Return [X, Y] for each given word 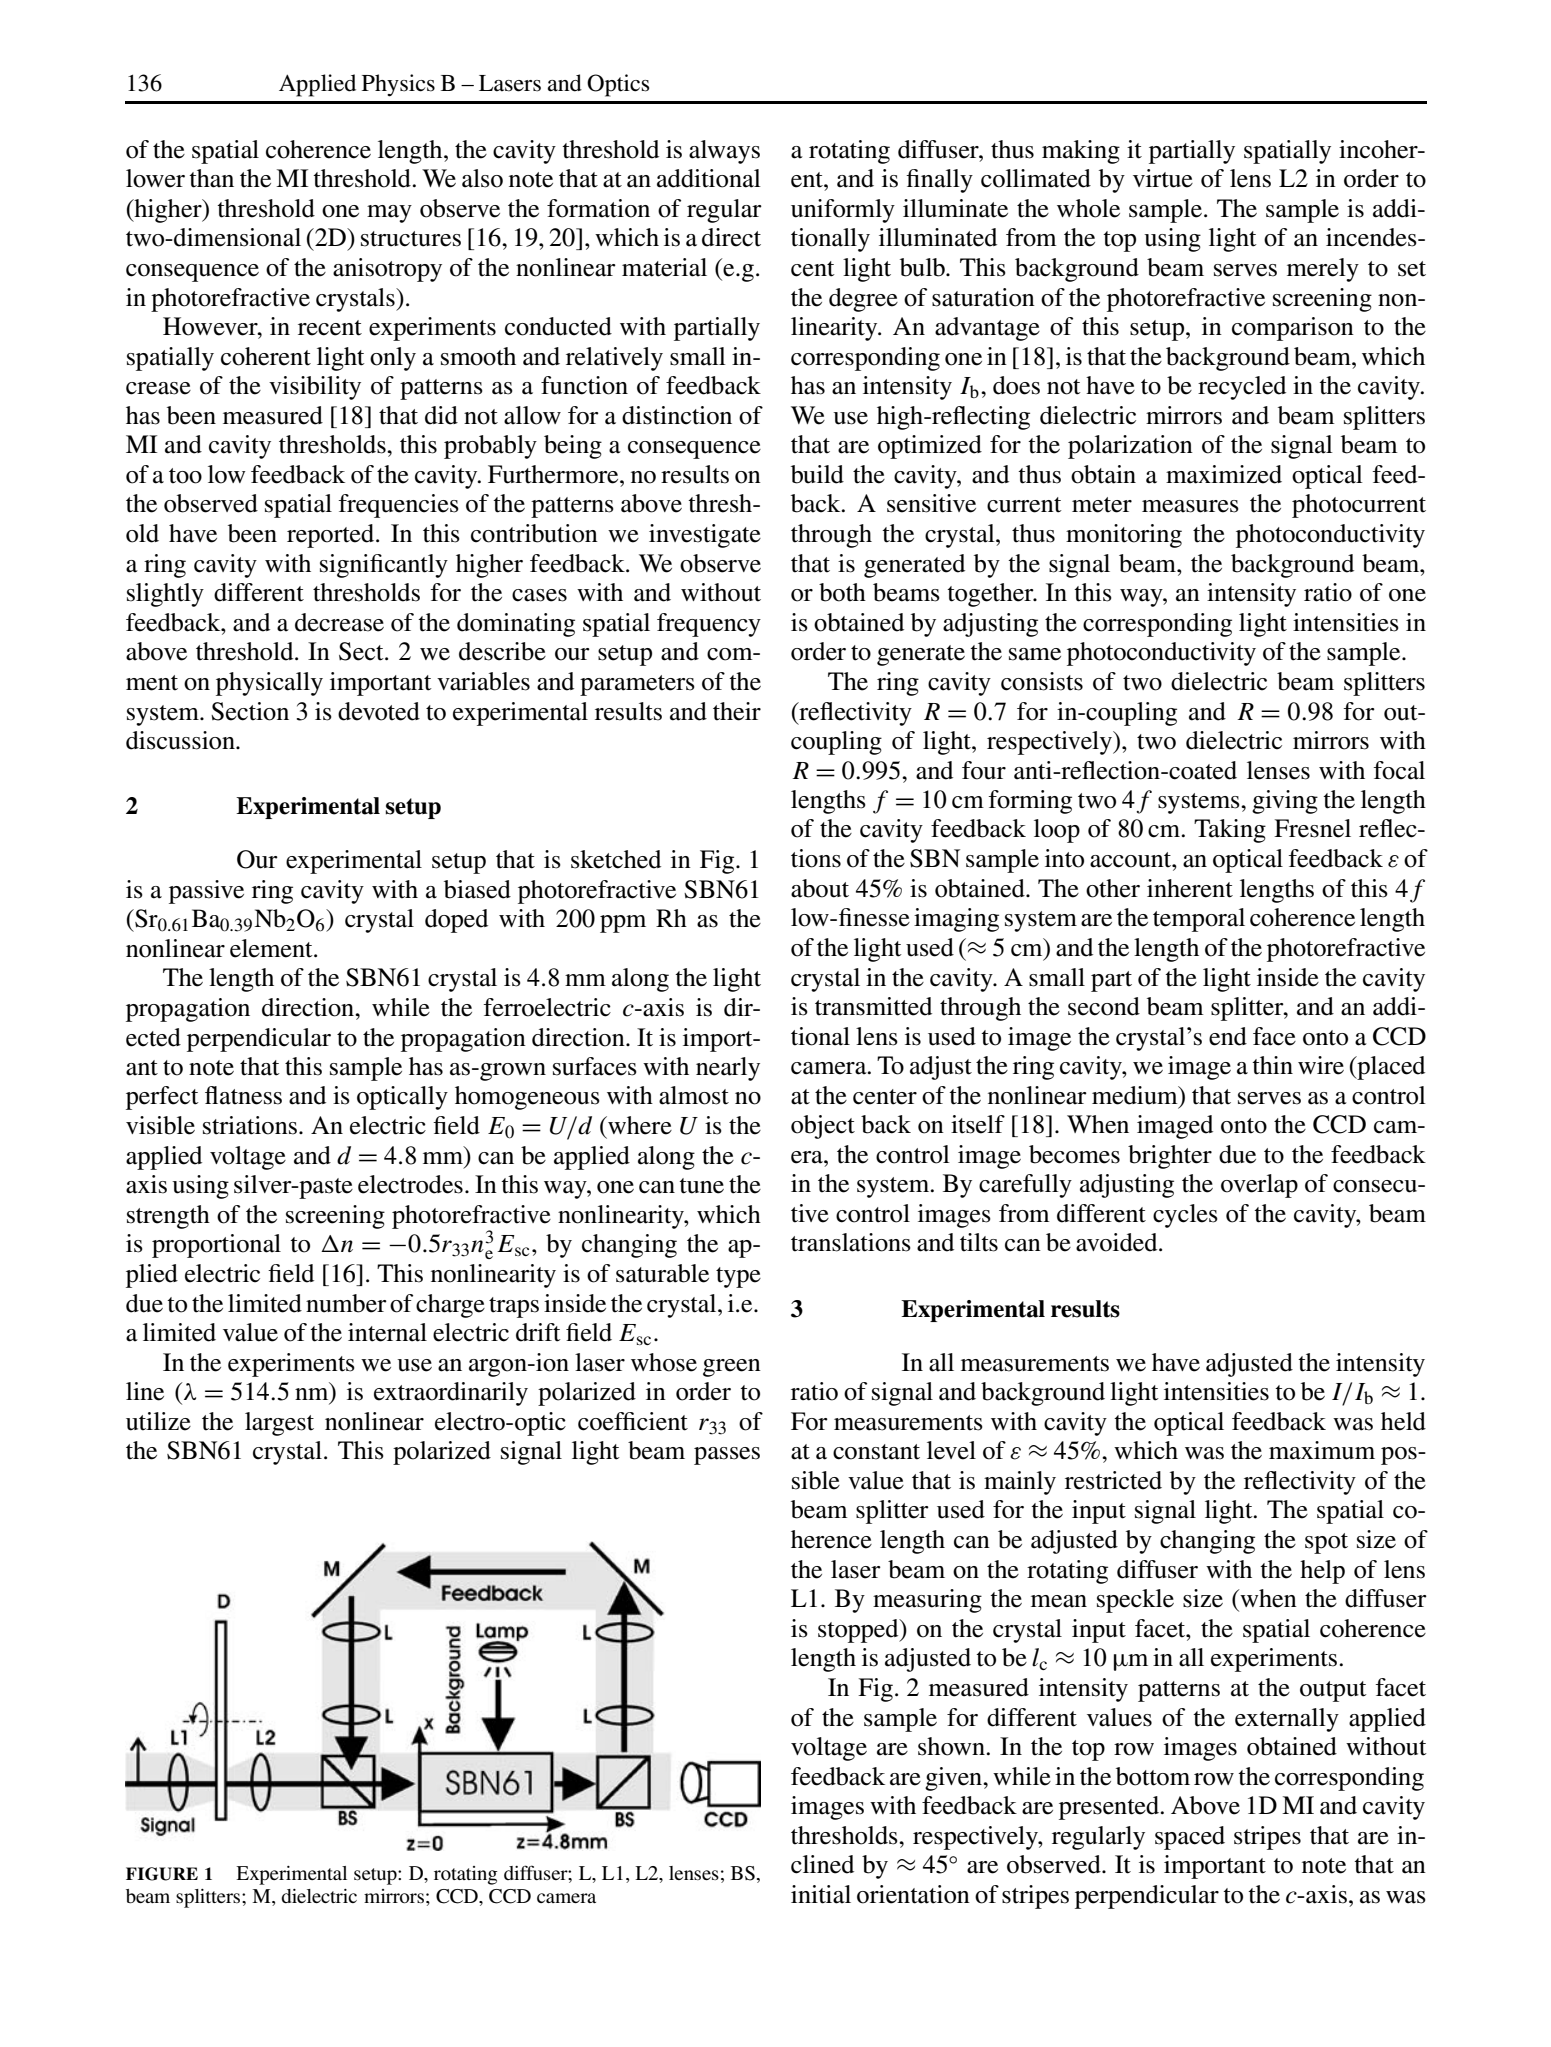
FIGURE [162, 1874]
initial [821, 1894]
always [724, 152]
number [346, 1303]
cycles [1185, 1216]
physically [269, 684]
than [211, 178]
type [738, 1277]
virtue [1163, 178]
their [737, 711]
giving [1285, 802]
